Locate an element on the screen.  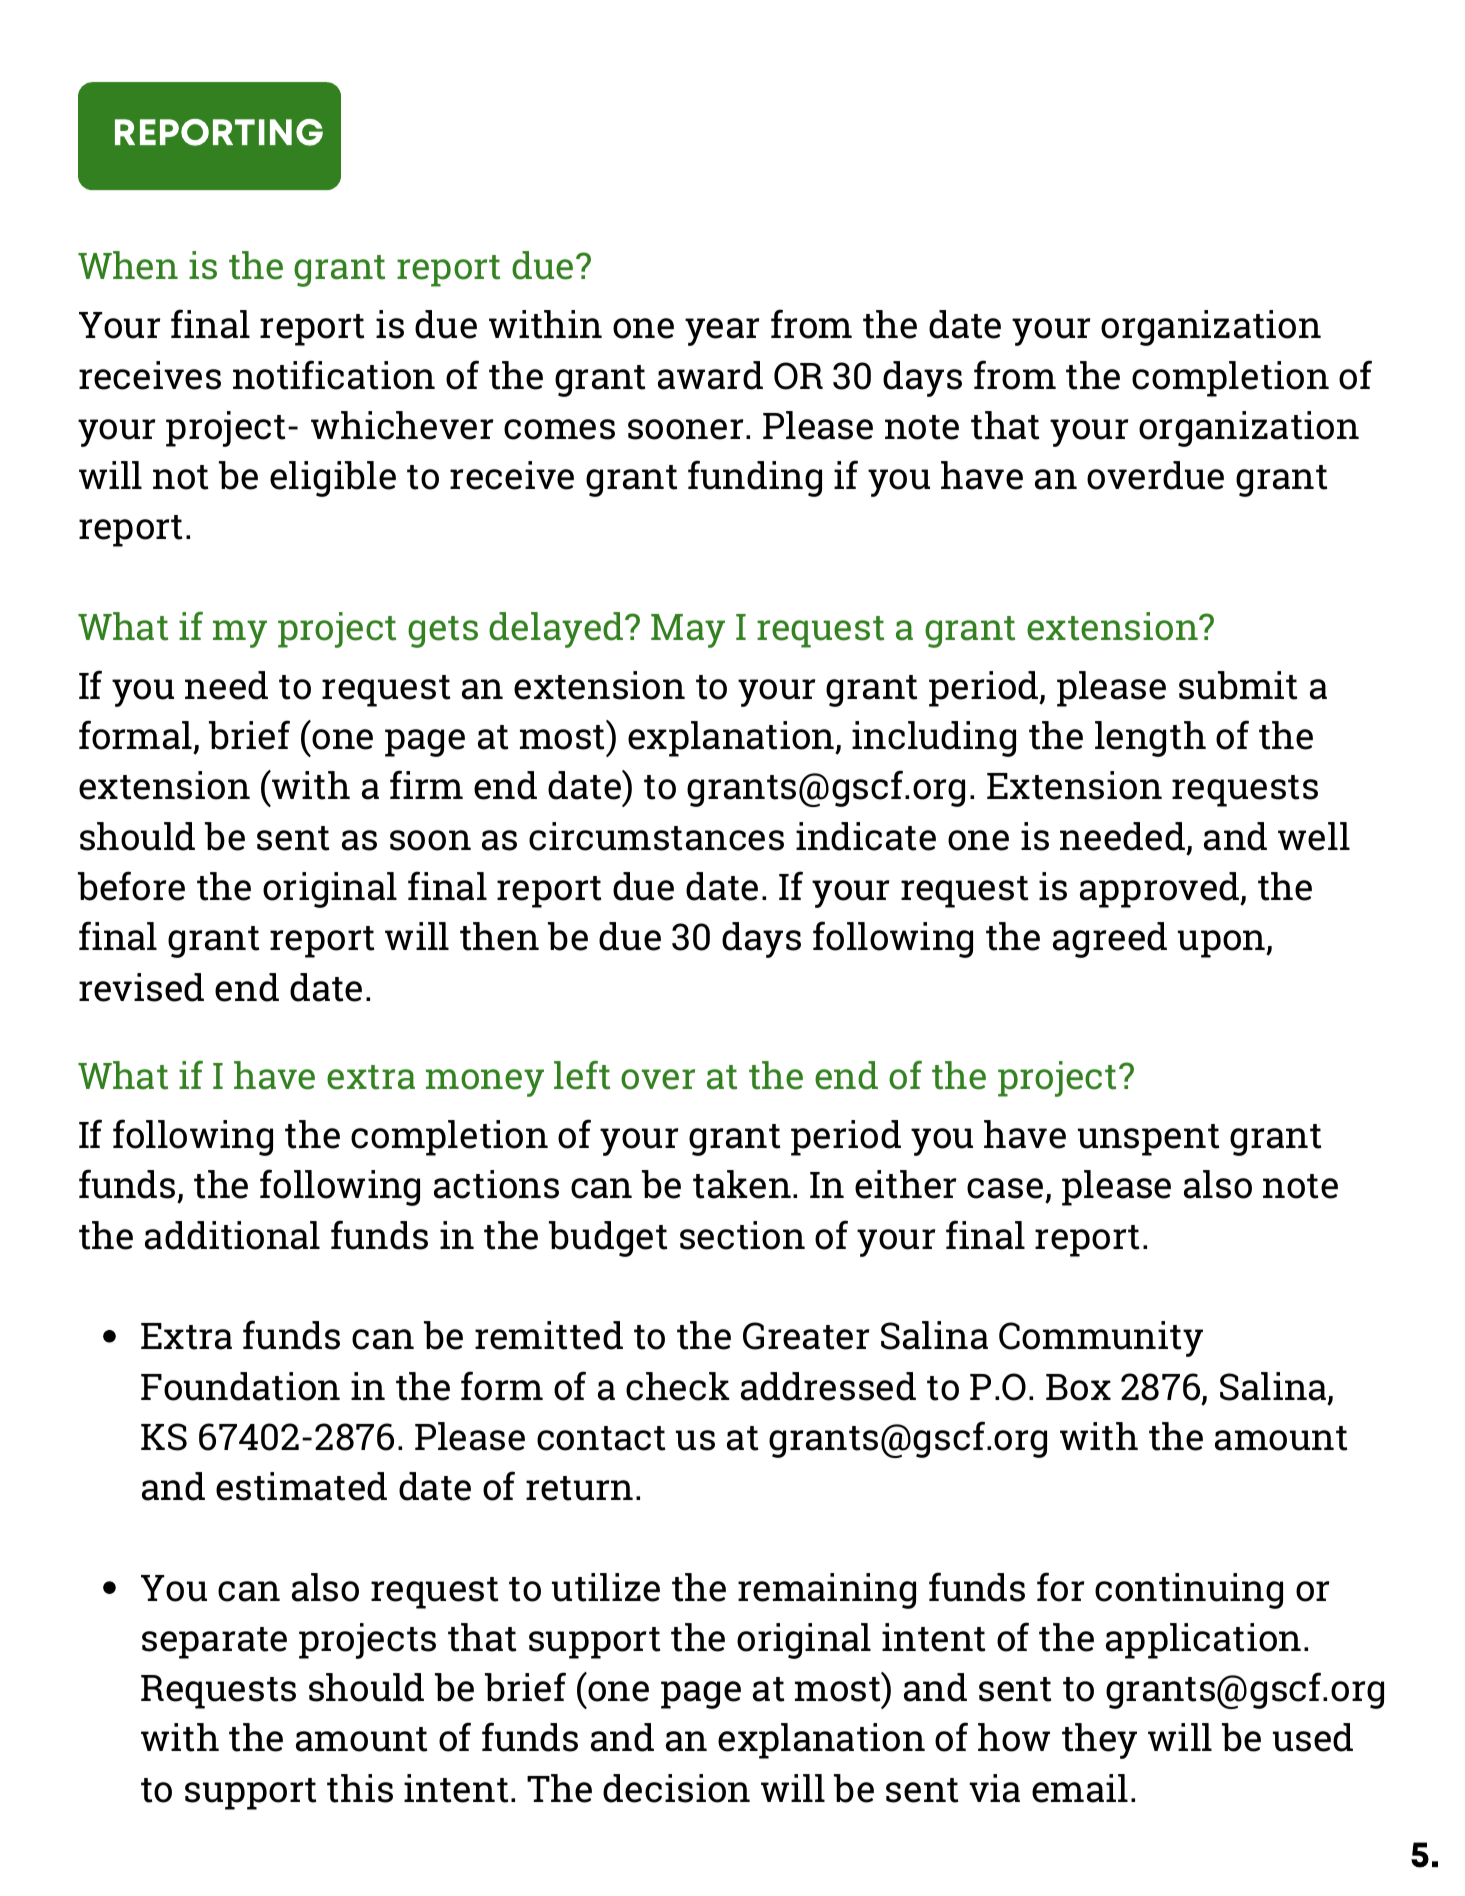
circumstances is located at coordinates (656, 836).
